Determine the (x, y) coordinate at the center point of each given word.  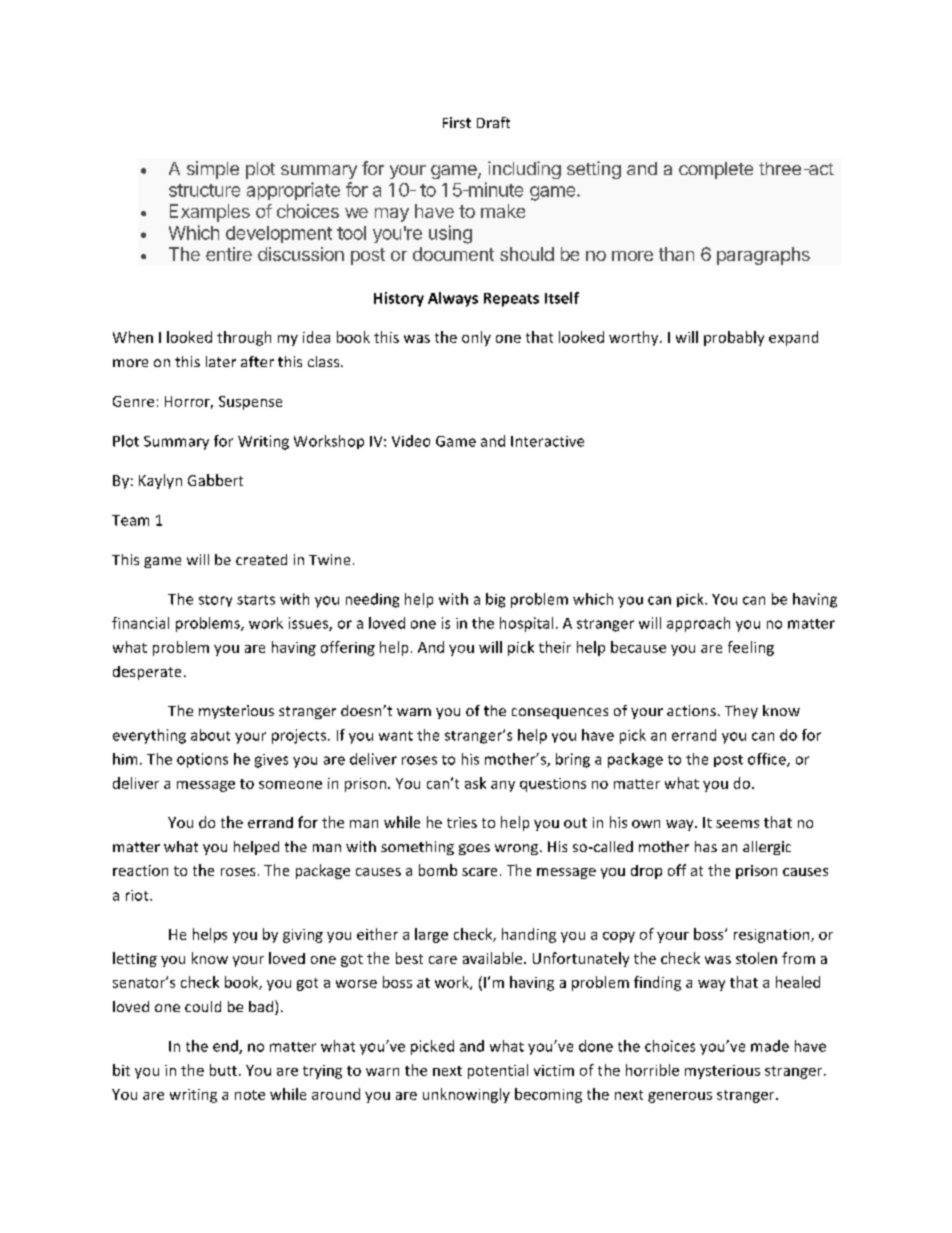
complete (716, 170)
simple (213, 170)
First (457, 122)
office (768, 760)
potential (498, 1071)
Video (411, 441)
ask (475, 783)
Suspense (250, 403)
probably (734, 338)
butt (225, 1070)
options (202, 760)
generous (680, 1097)
